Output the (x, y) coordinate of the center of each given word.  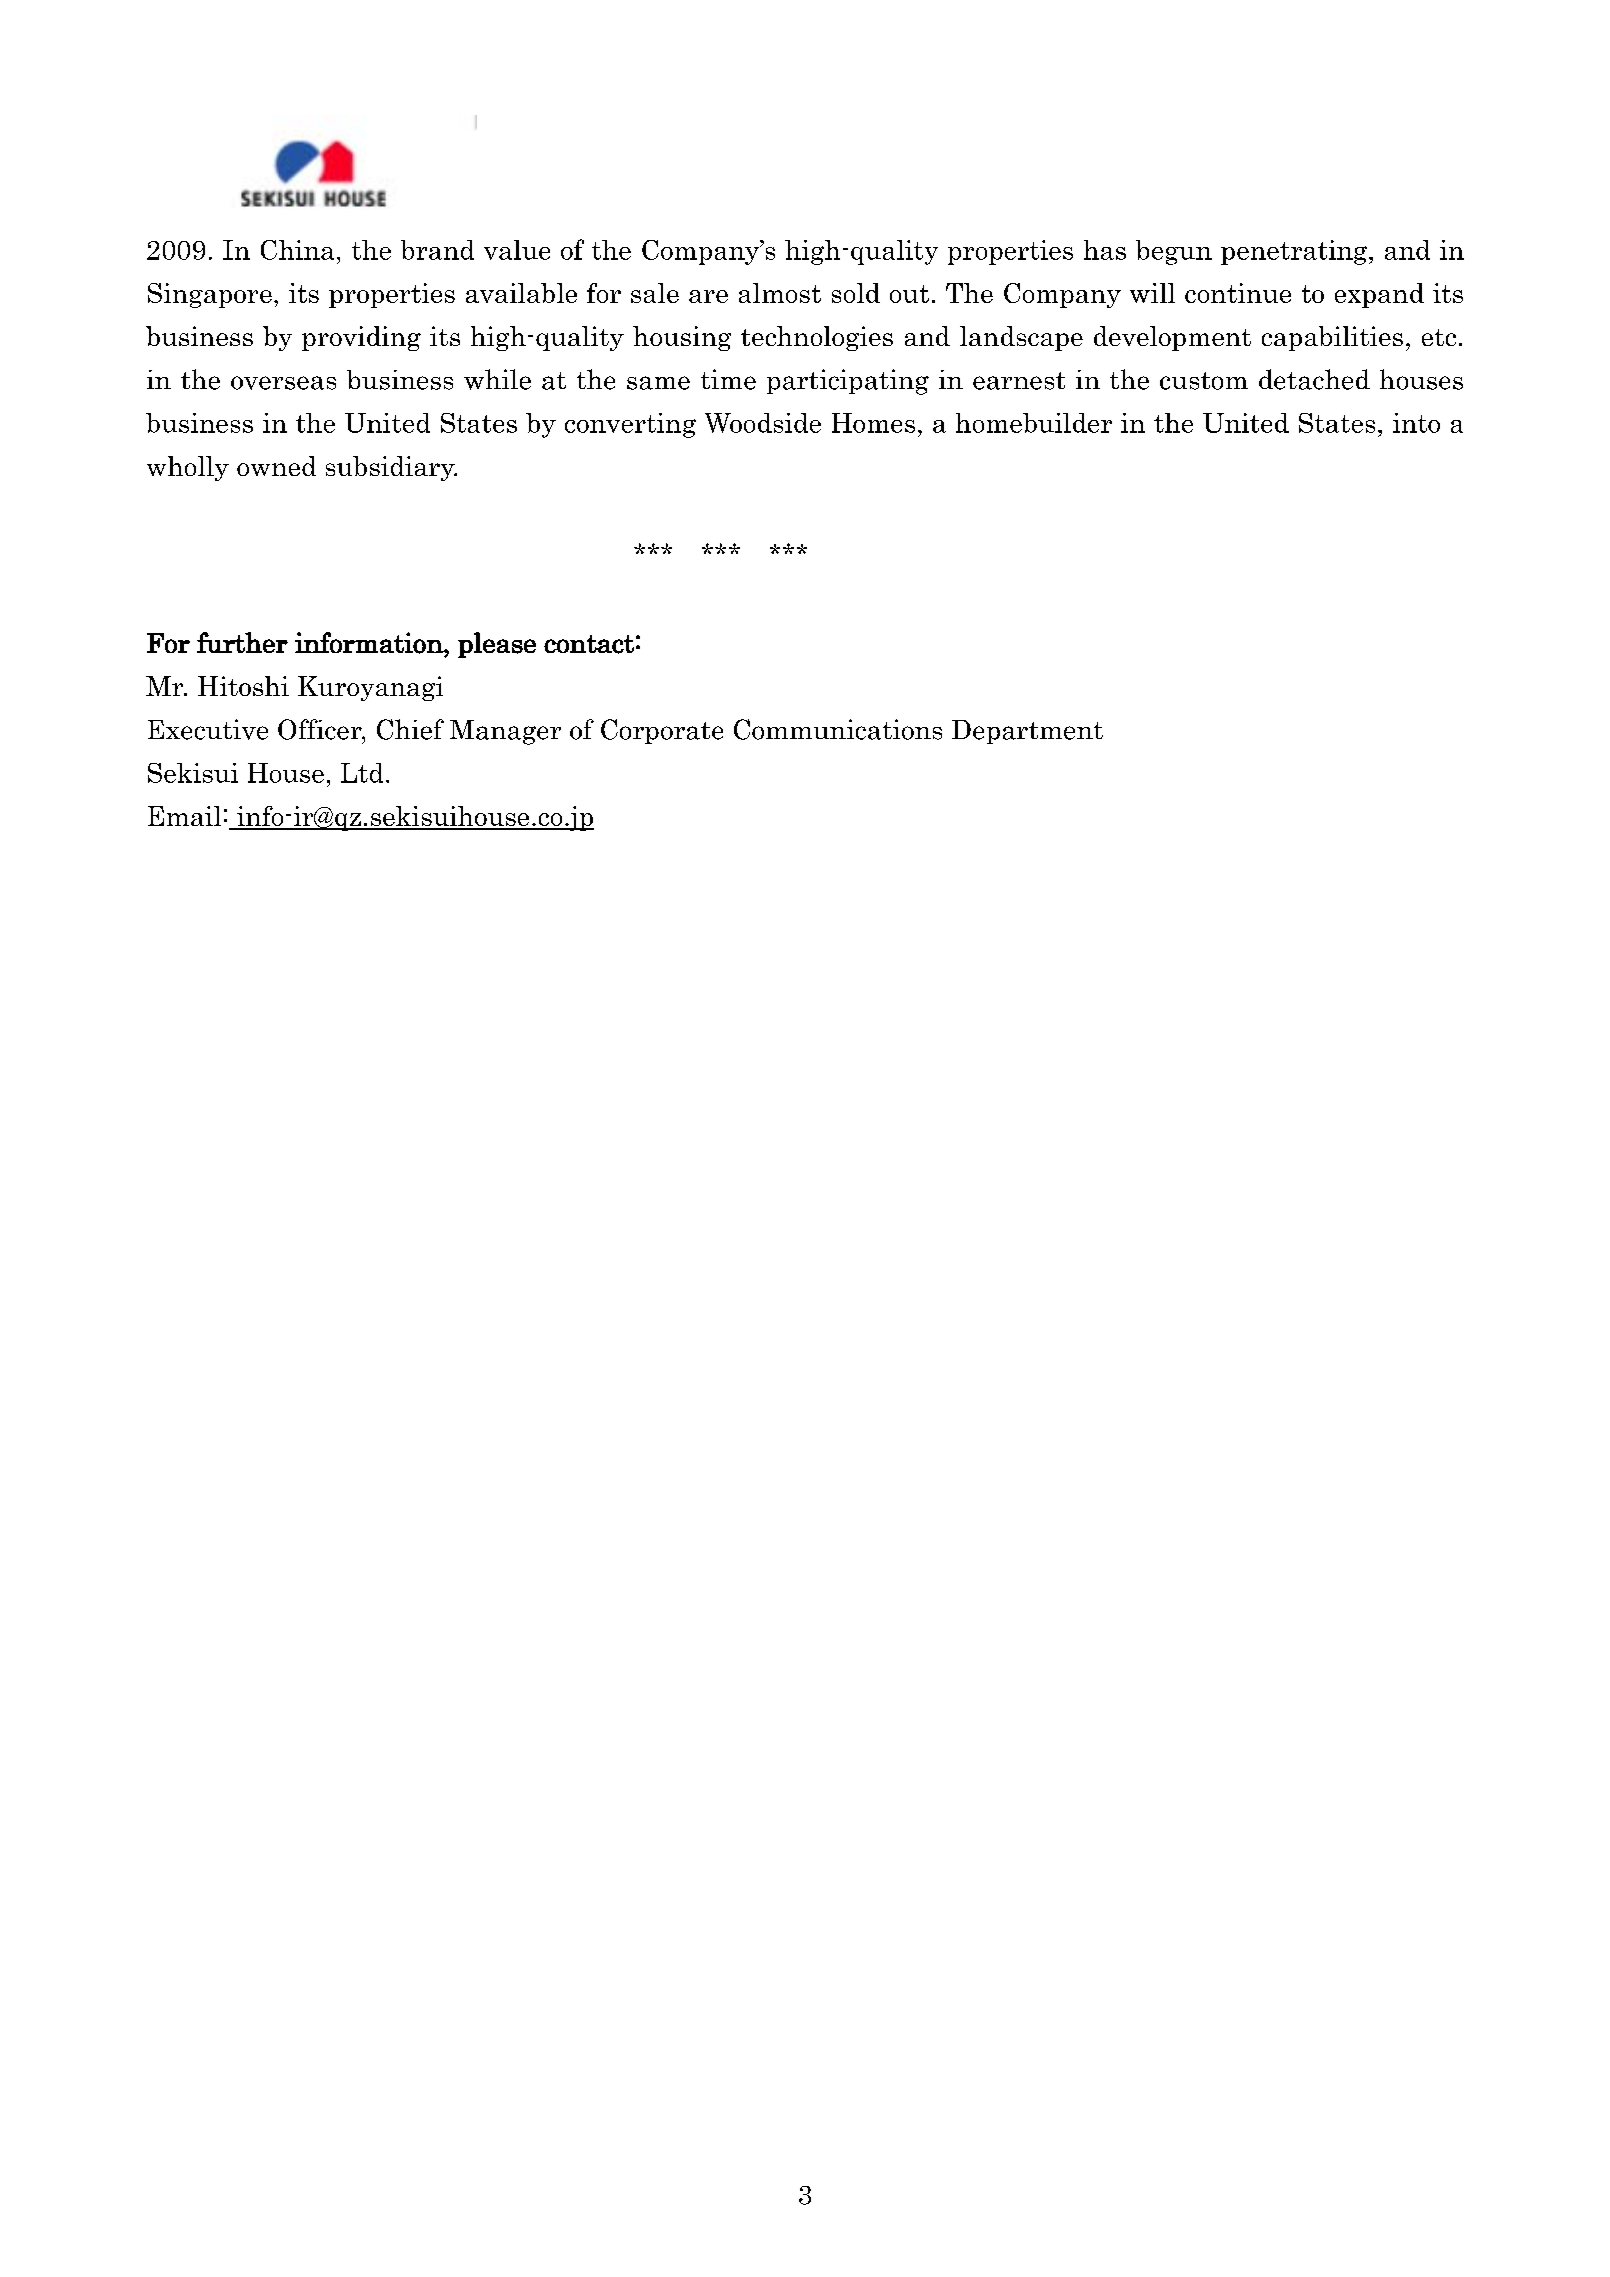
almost (780, 293)
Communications (838, 729)
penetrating (1295, 252)
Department (1027, 732)
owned (276, 466)
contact (589, 644)
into (1416, 423)
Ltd (362, 773)
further (242, 642)
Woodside (763, 423)
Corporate (662, 731)
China (297, 250)
